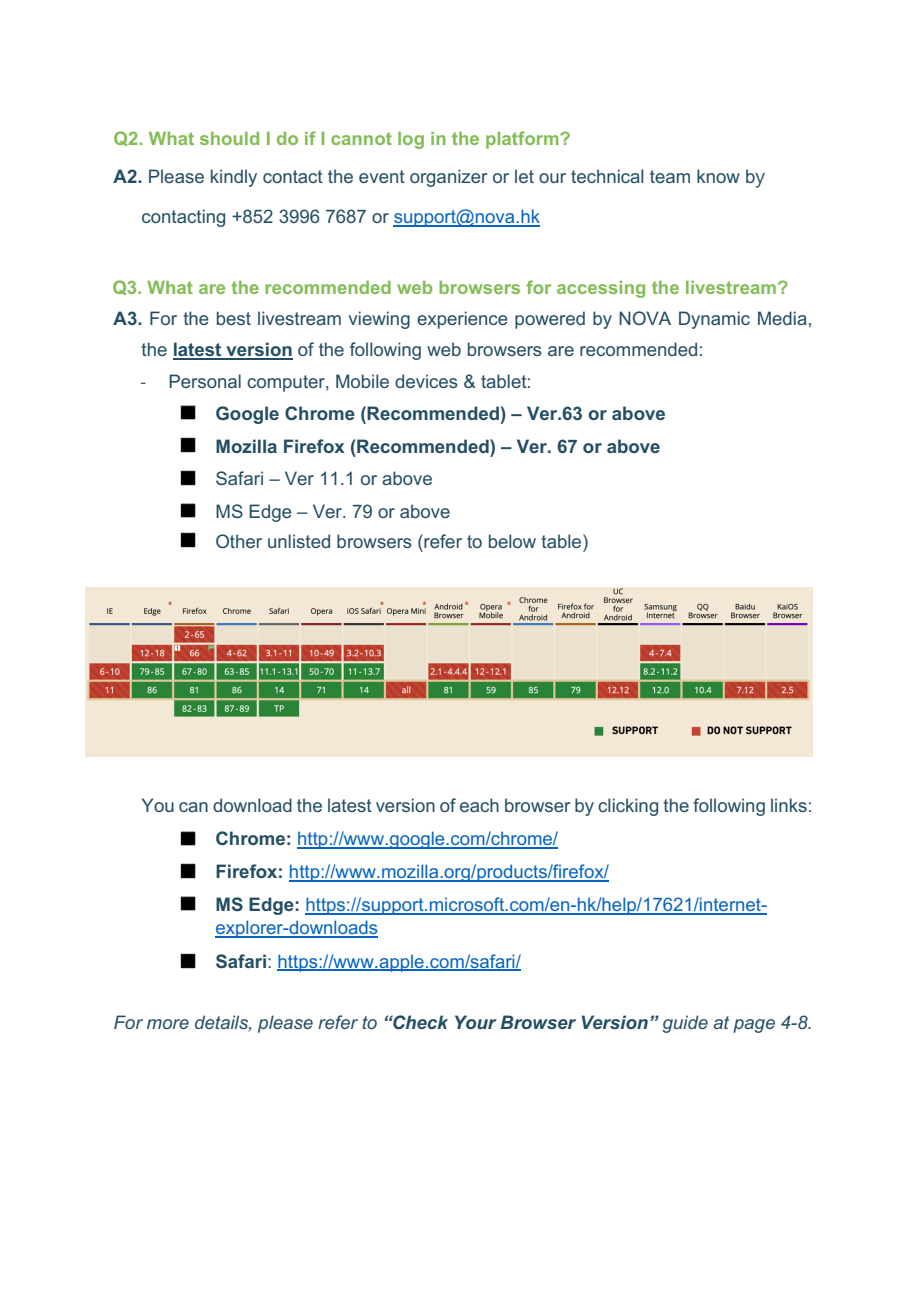 The image size is (924, 1308). Describe the element at coordinates (479, 805) in the screenshot. I see `each` at that location.
